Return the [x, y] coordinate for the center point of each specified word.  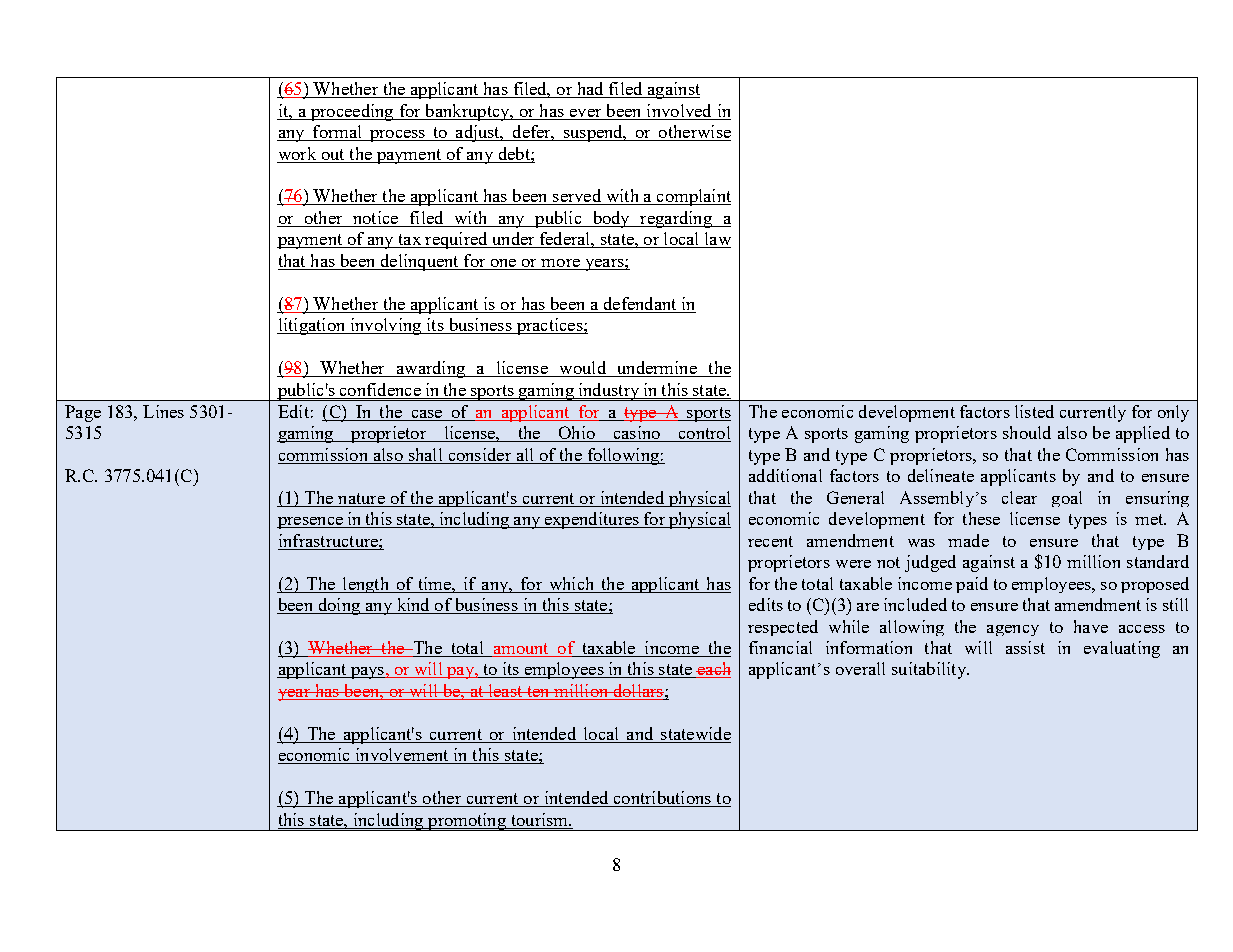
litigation [312, 326]
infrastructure [329, 540]
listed [1034, 411]
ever [585, 113]
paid [972, 585]
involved [679, 110]
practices [549, 326]
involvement [402, 756]
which [571, 583]
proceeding [352, 112]
